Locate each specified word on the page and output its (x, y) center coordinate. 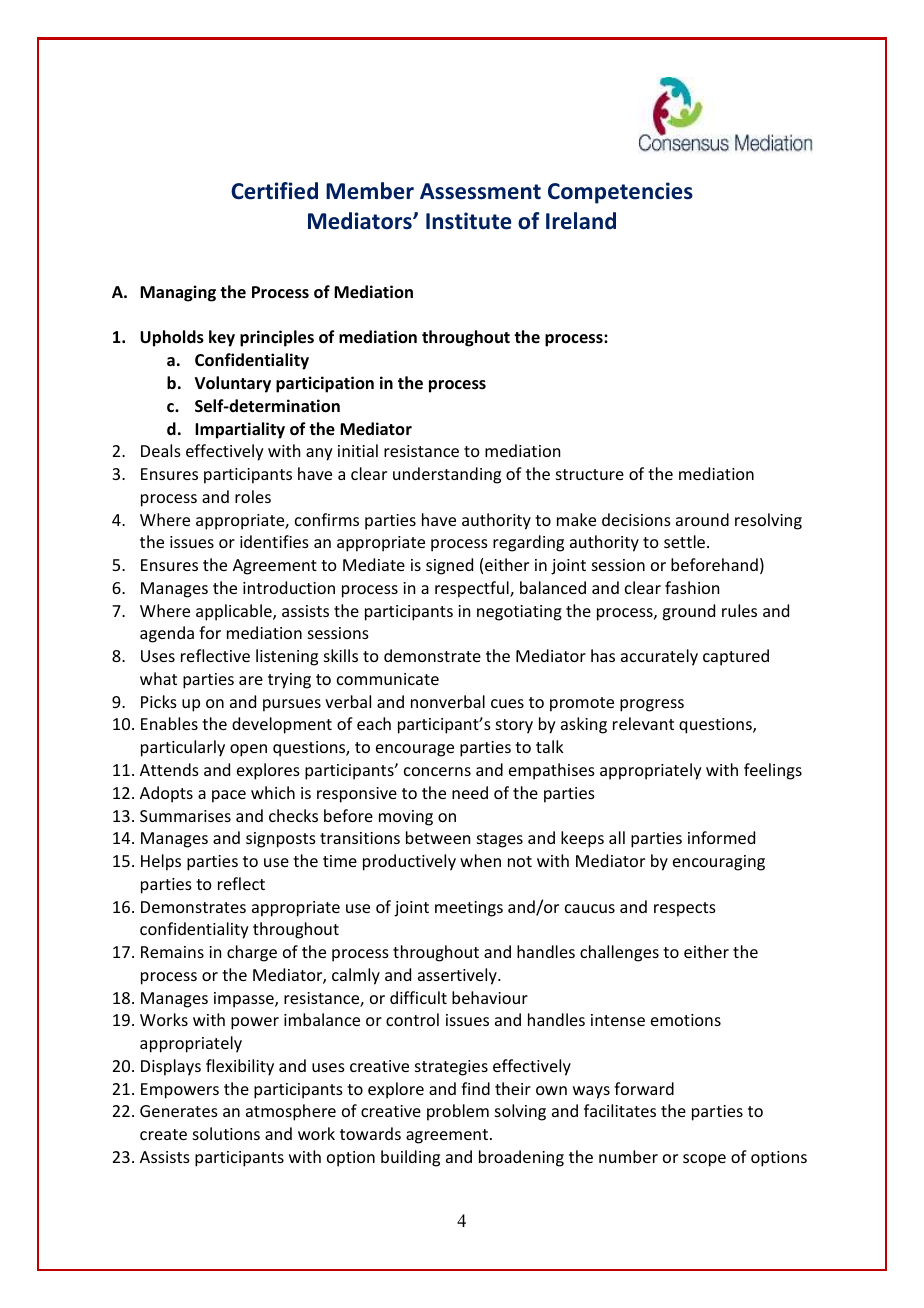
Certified (274, 191)
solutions (226, 1133)
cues (507, 703)
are (251, 680)
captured (736, 657)
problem (458, 1112)
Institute (469, 221)
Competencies (620, 193)
